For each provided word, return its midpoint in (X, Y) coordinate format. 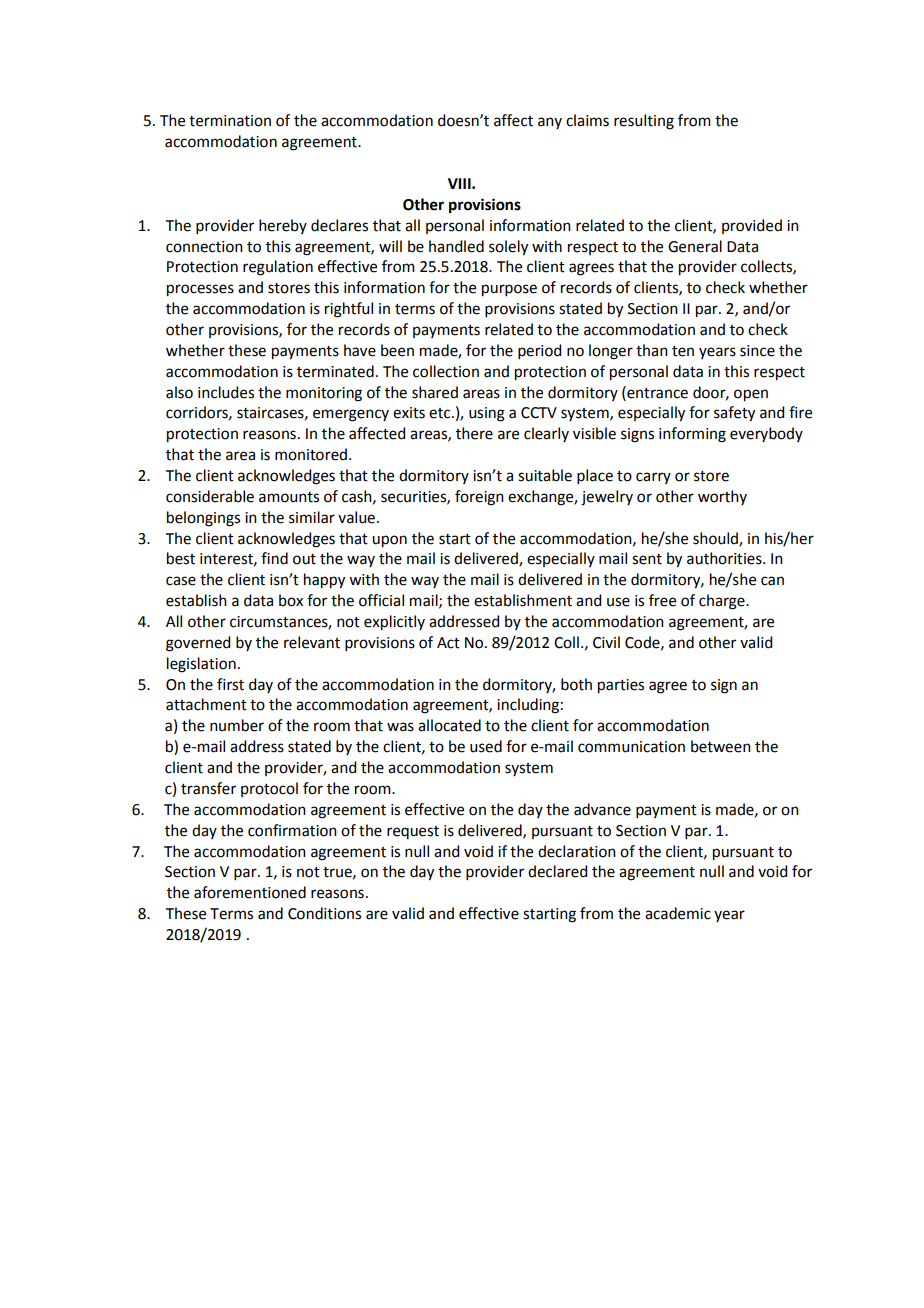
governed (198, 644)
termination (230, 121)
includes (226, 392)
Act (448, 643)
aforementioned (250, 892)
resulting (644, 122)
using (487, 414)
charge (723, 602)
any (550, 123)
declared (557, 871)
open (751, 395)
